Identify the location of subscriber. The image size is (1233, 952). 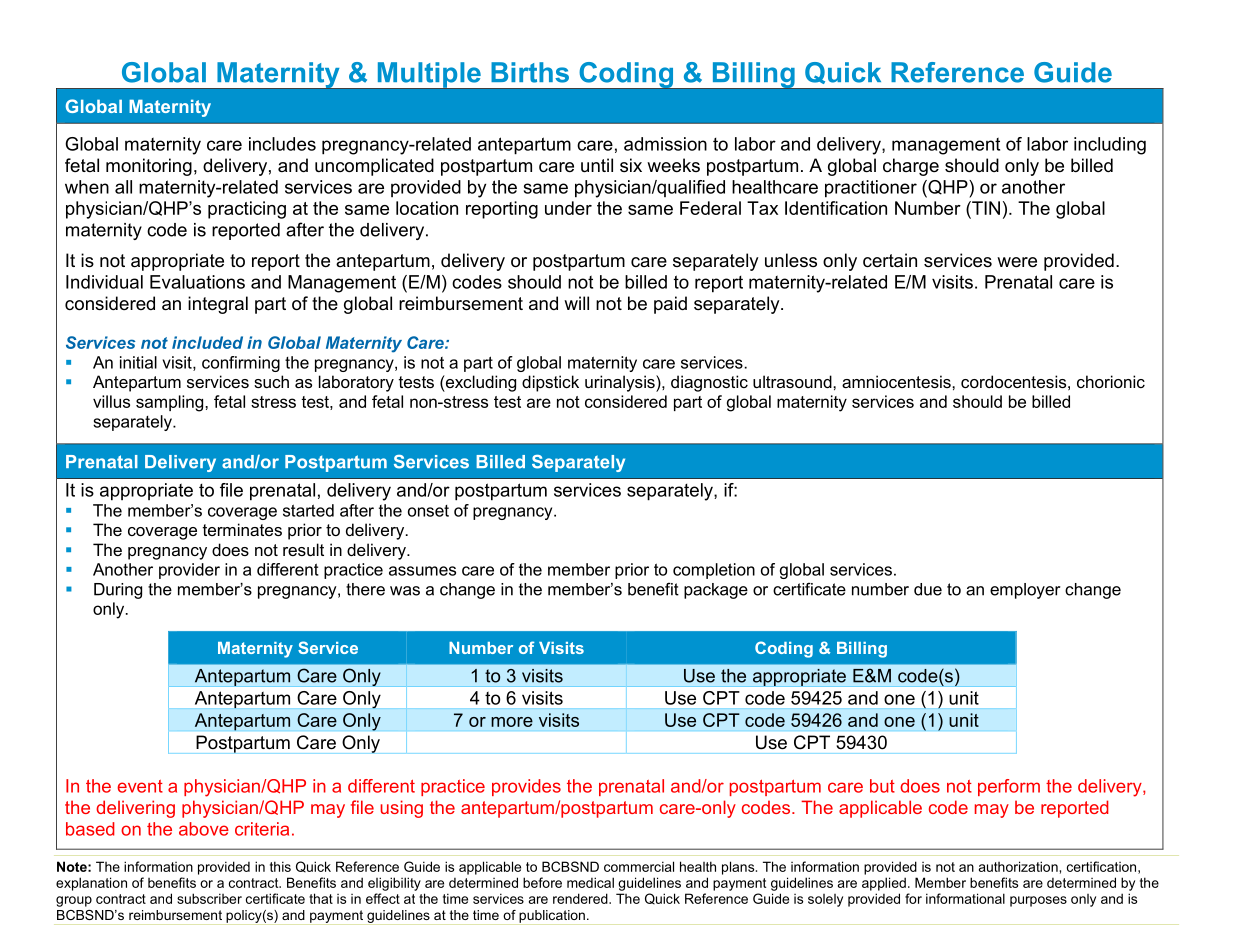
(209, 898).
